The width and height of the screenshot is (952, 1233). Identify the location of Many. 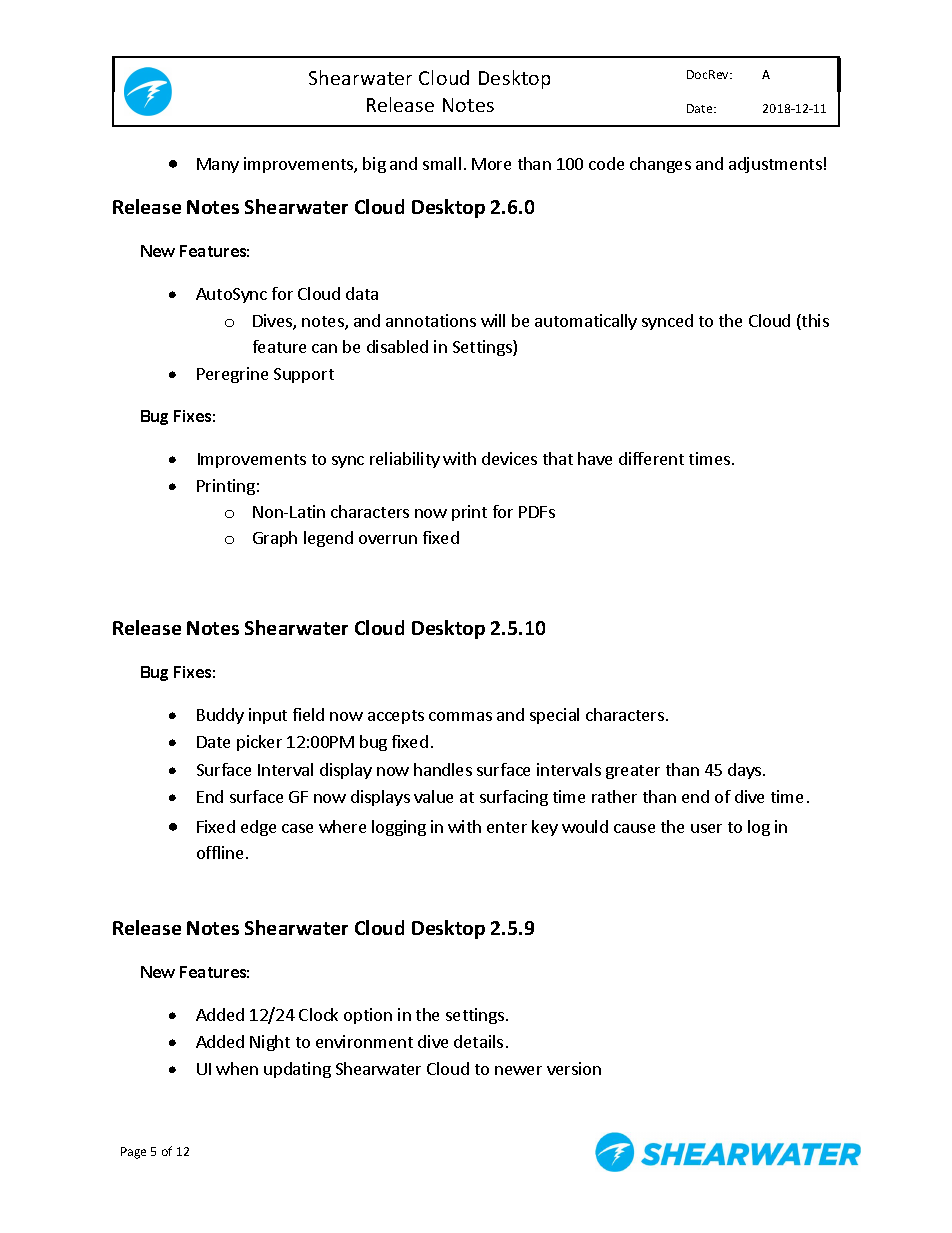
(218, 165).
